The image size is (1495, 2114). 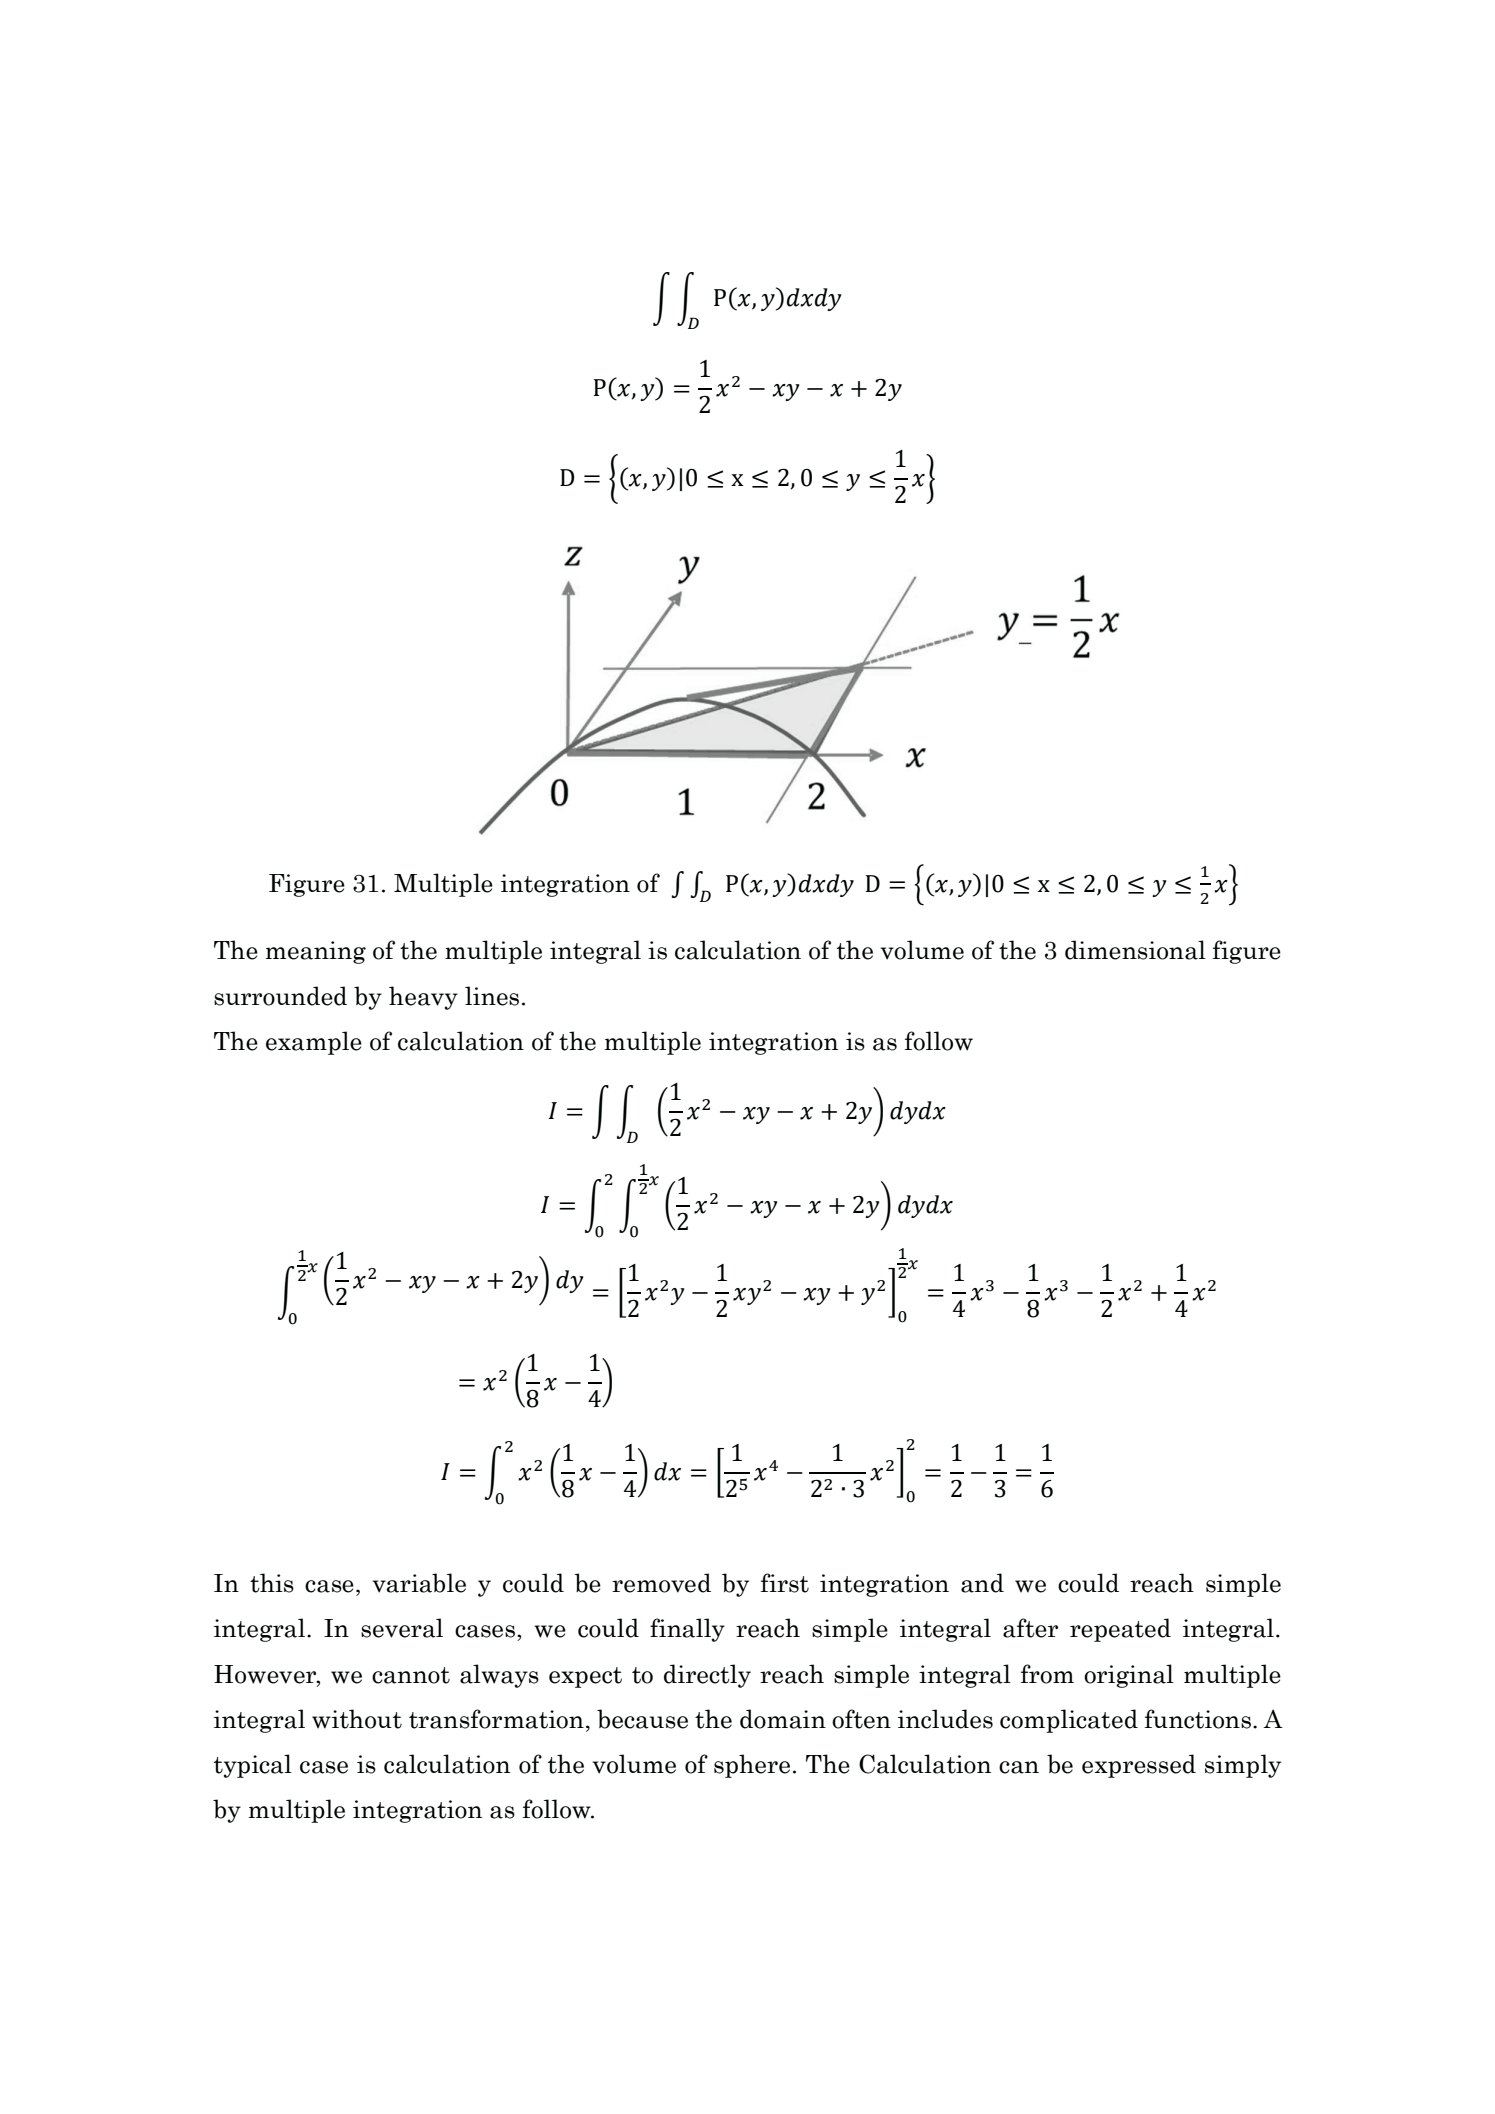 What do you see at coordinates (752, 1766) in the screenshot?
I see `sphere` at bounding box center [752, 1766].
